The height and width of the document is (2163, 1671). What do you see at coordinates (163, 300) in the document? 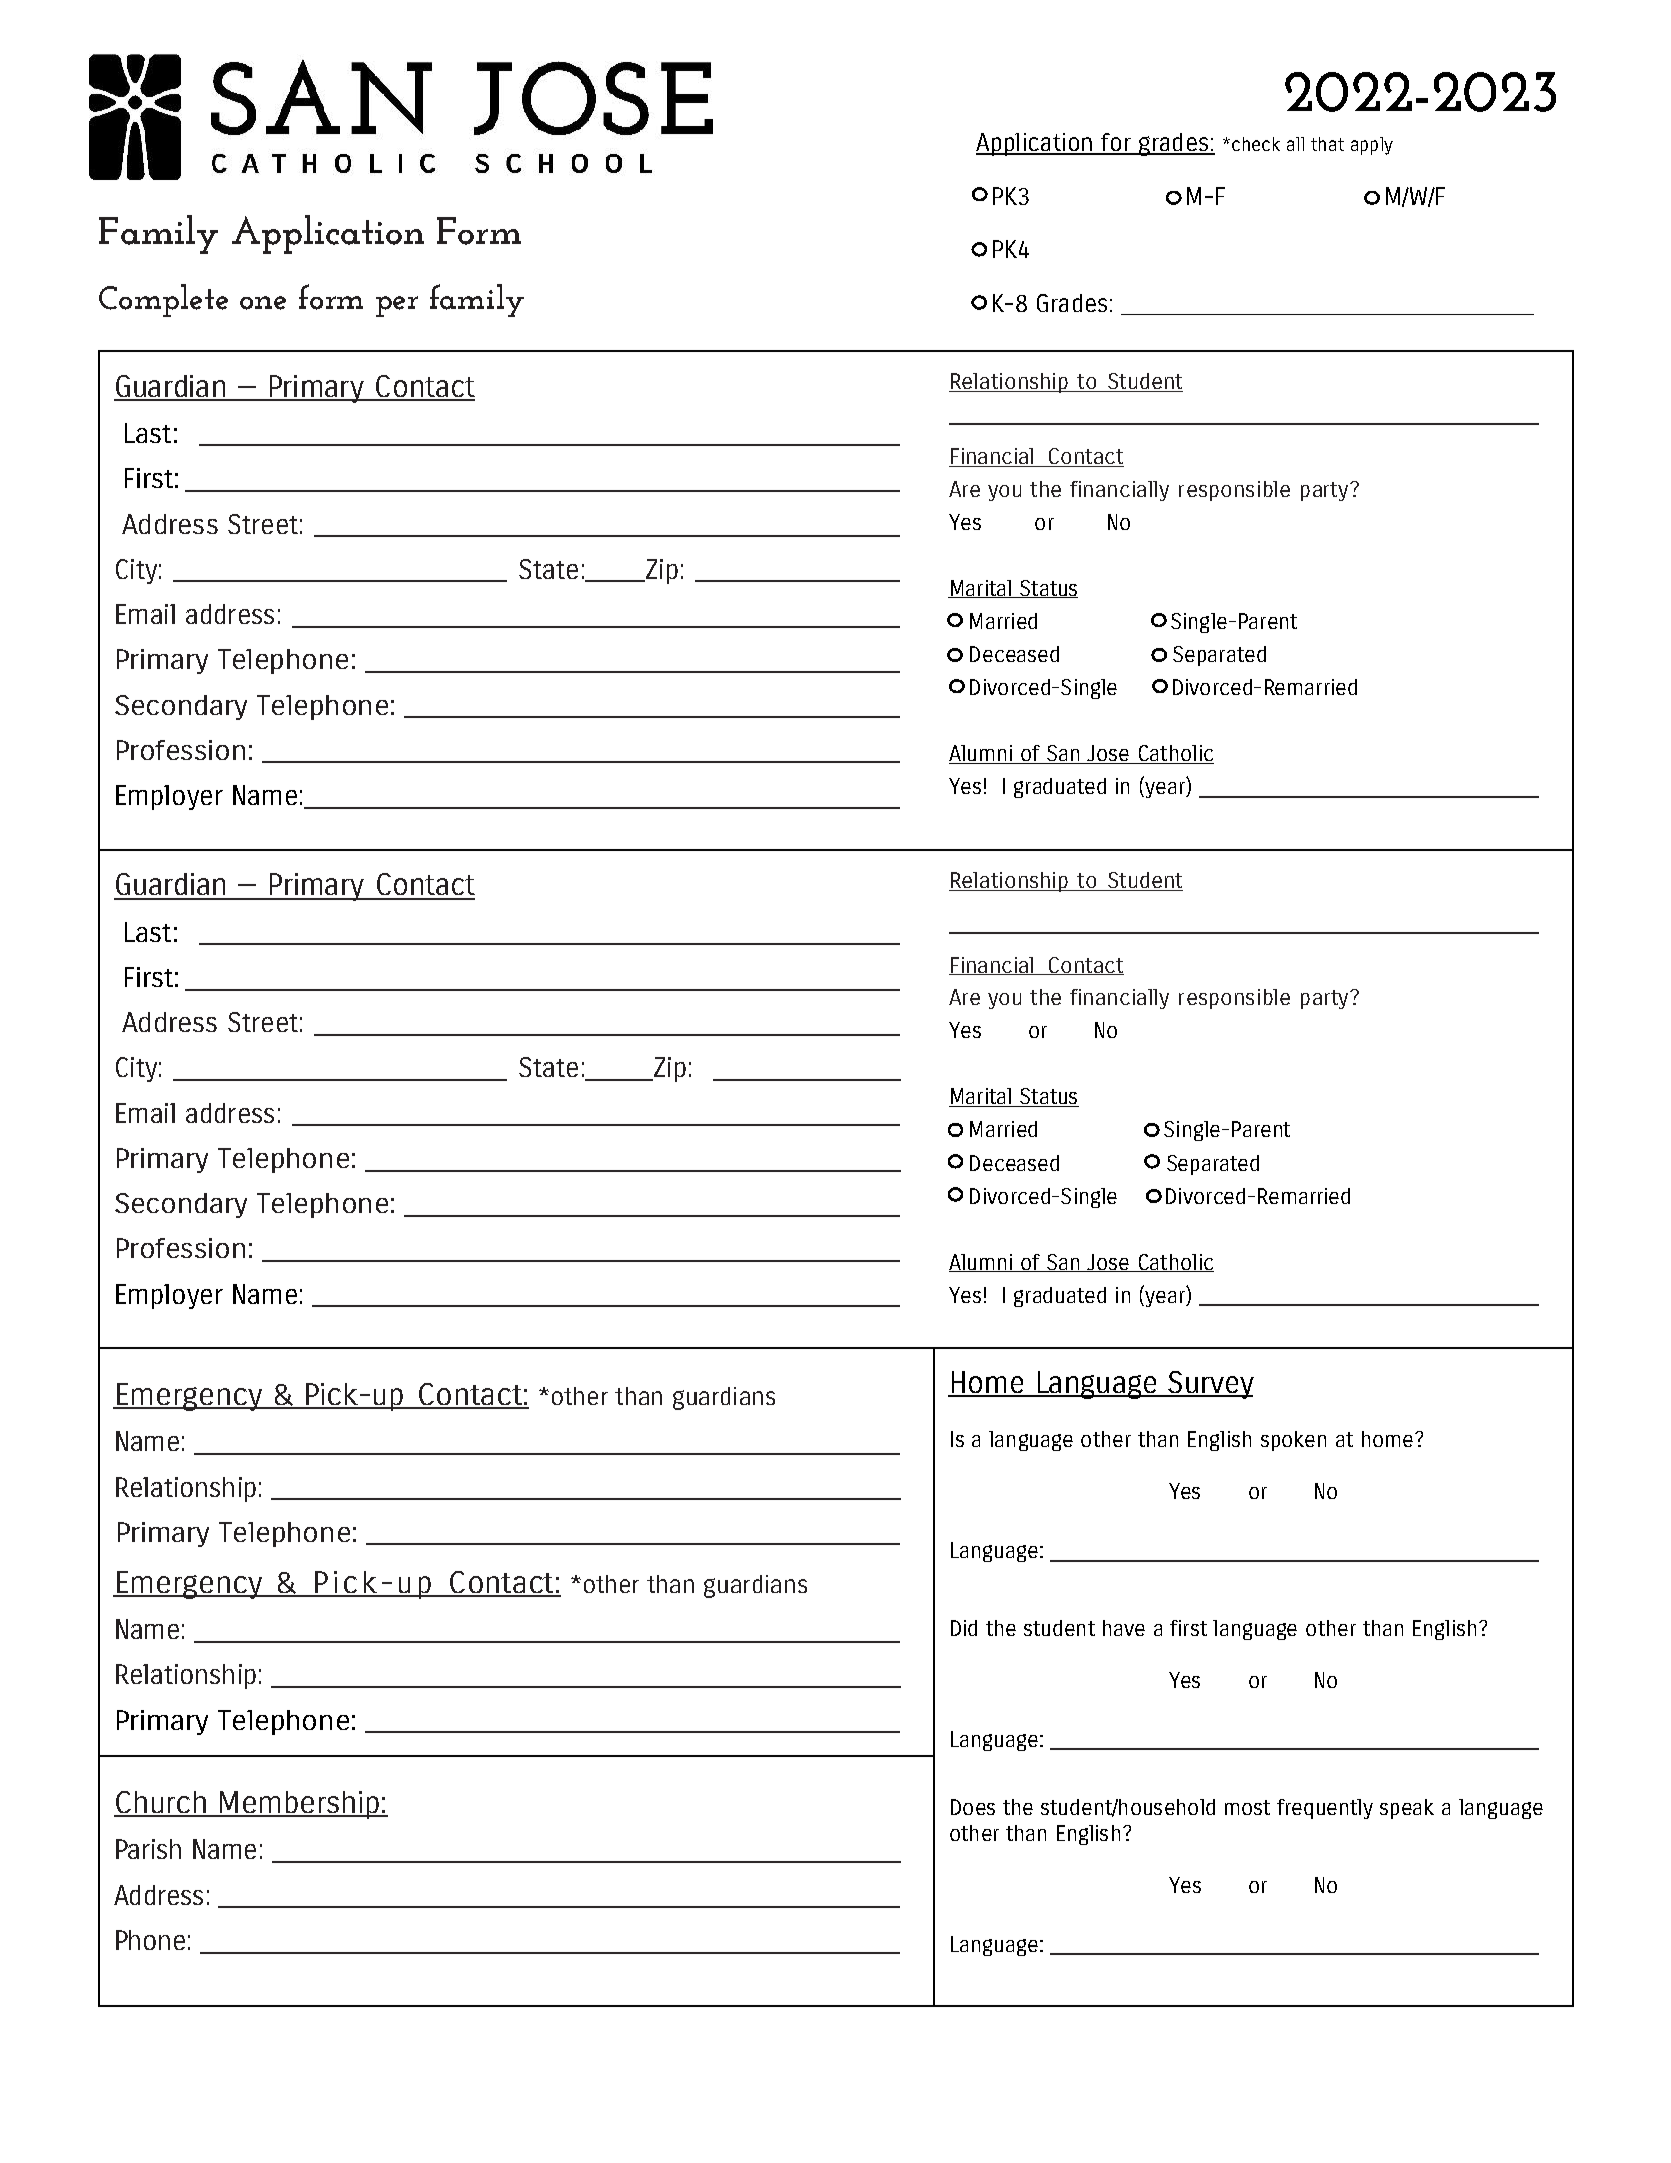
I see `Complete` at bounding box center [163, 300].
